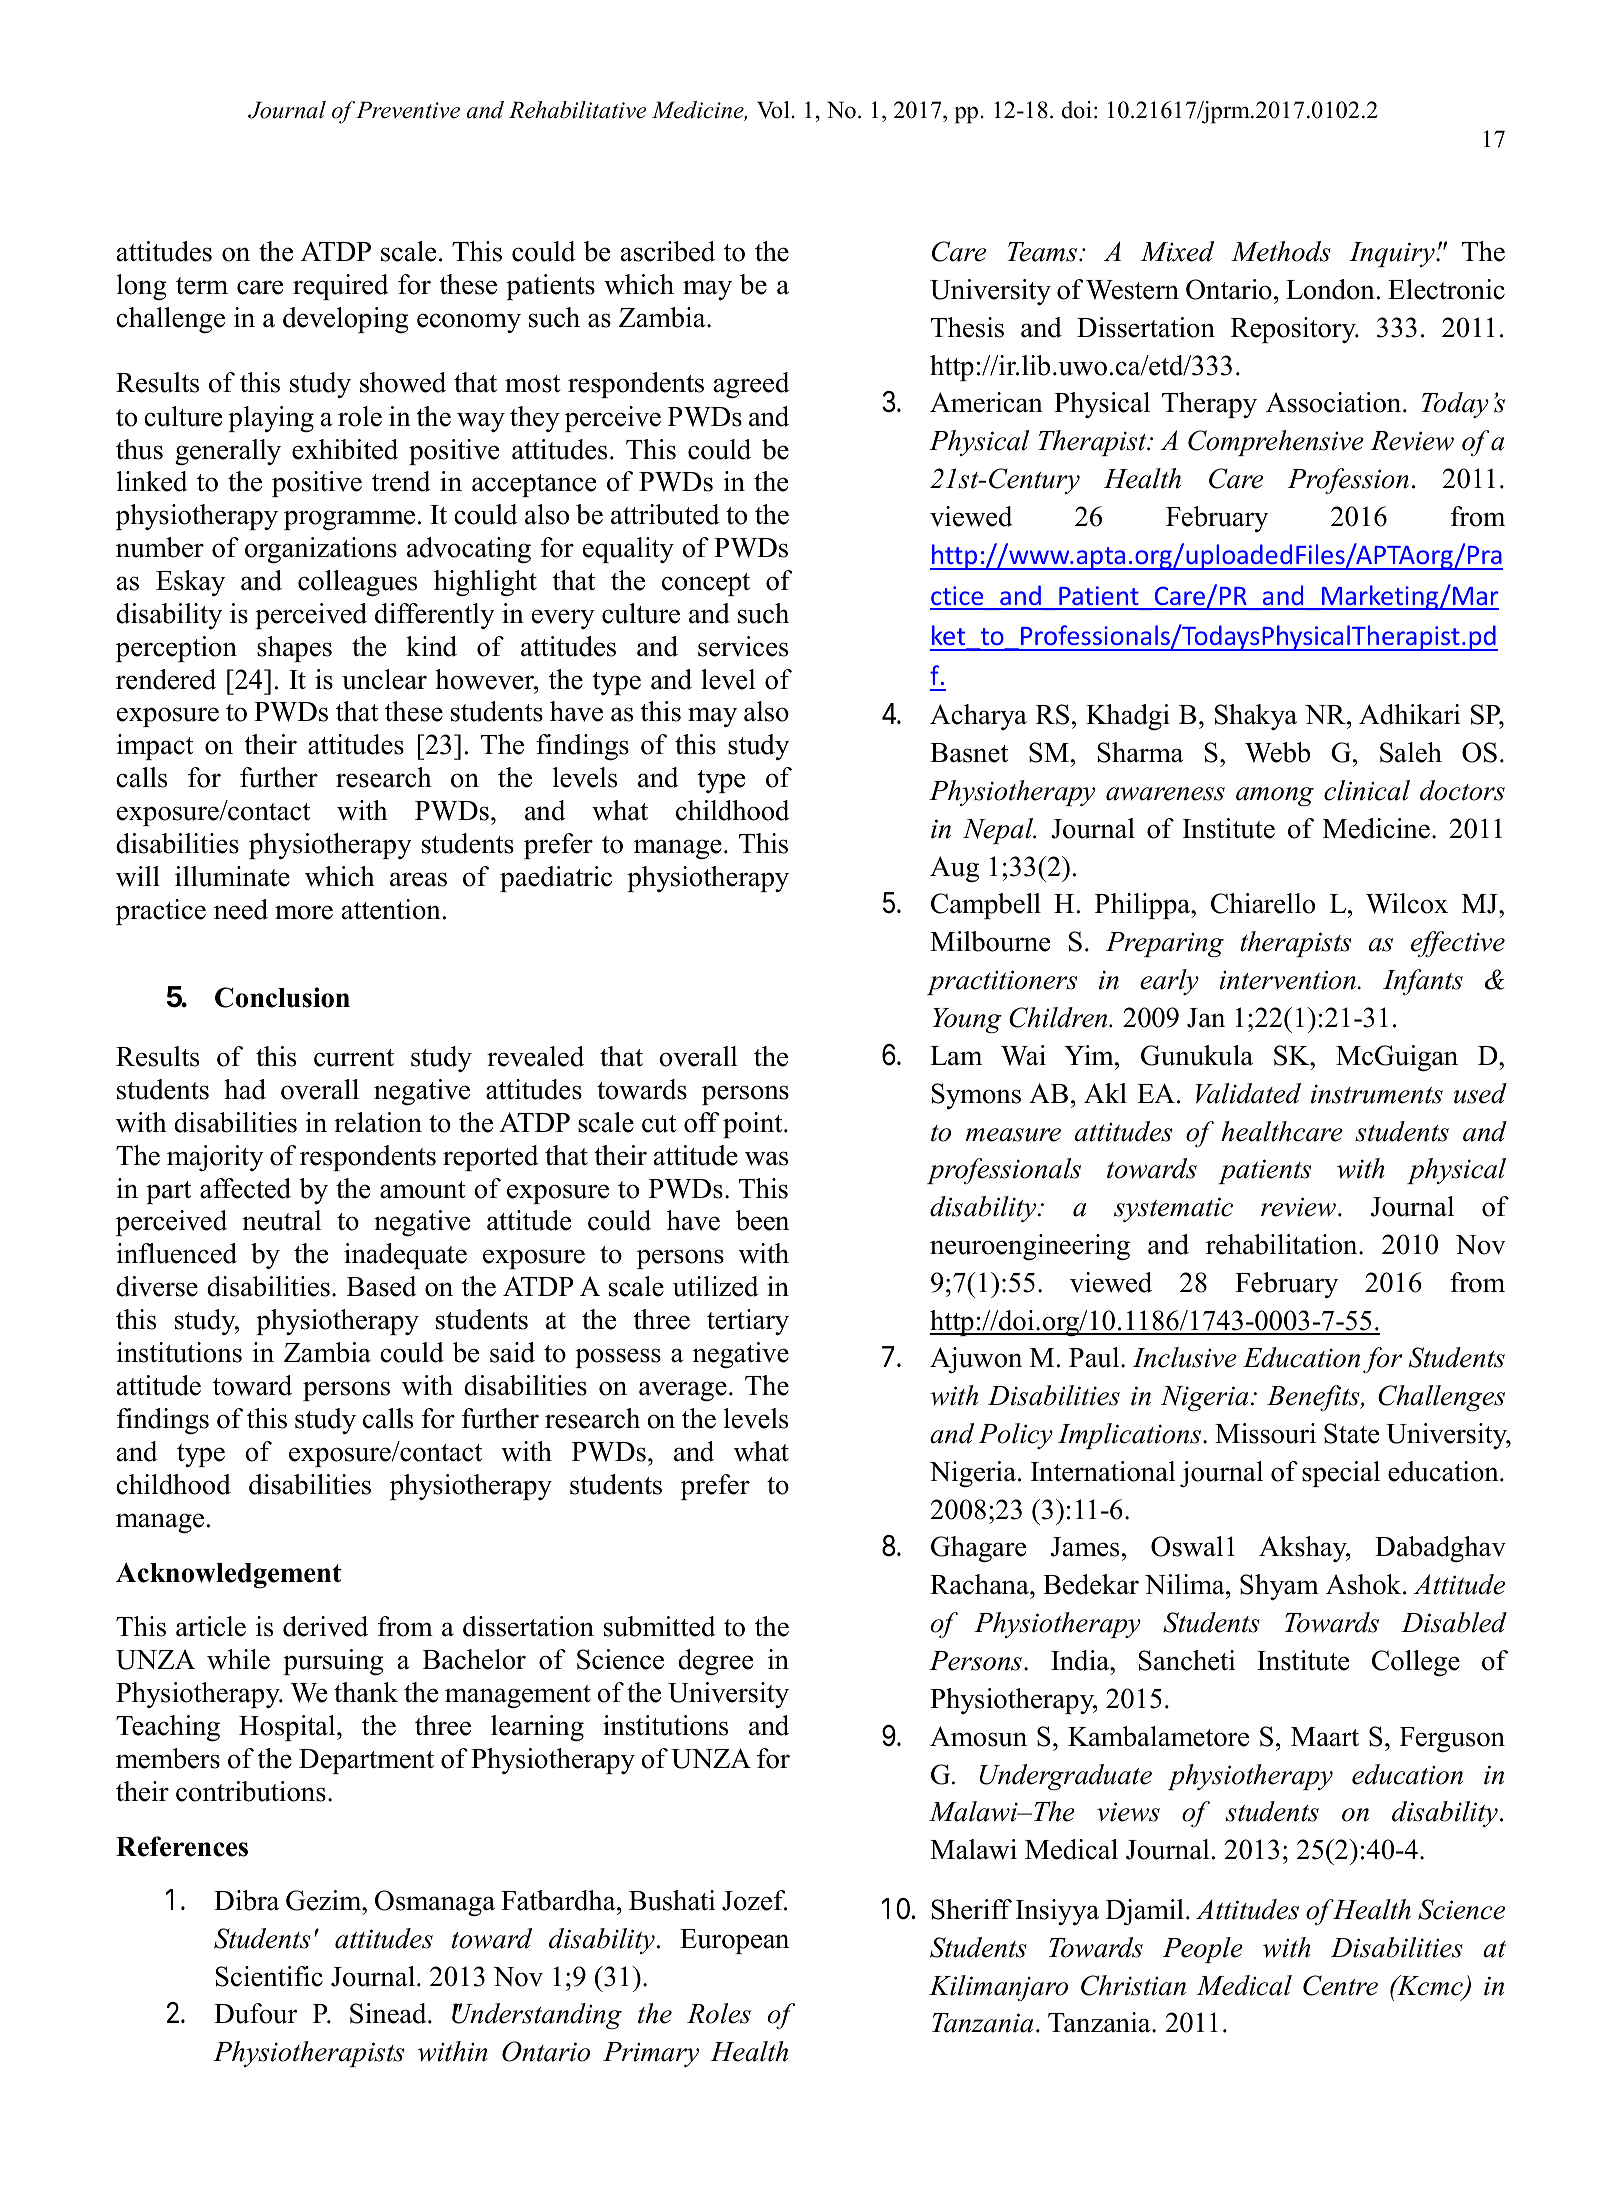 This screenshot has width=1621, height=2201. Describe the element at coordinates (382, 1286) in the screenshot. I see `Based` at that location.
